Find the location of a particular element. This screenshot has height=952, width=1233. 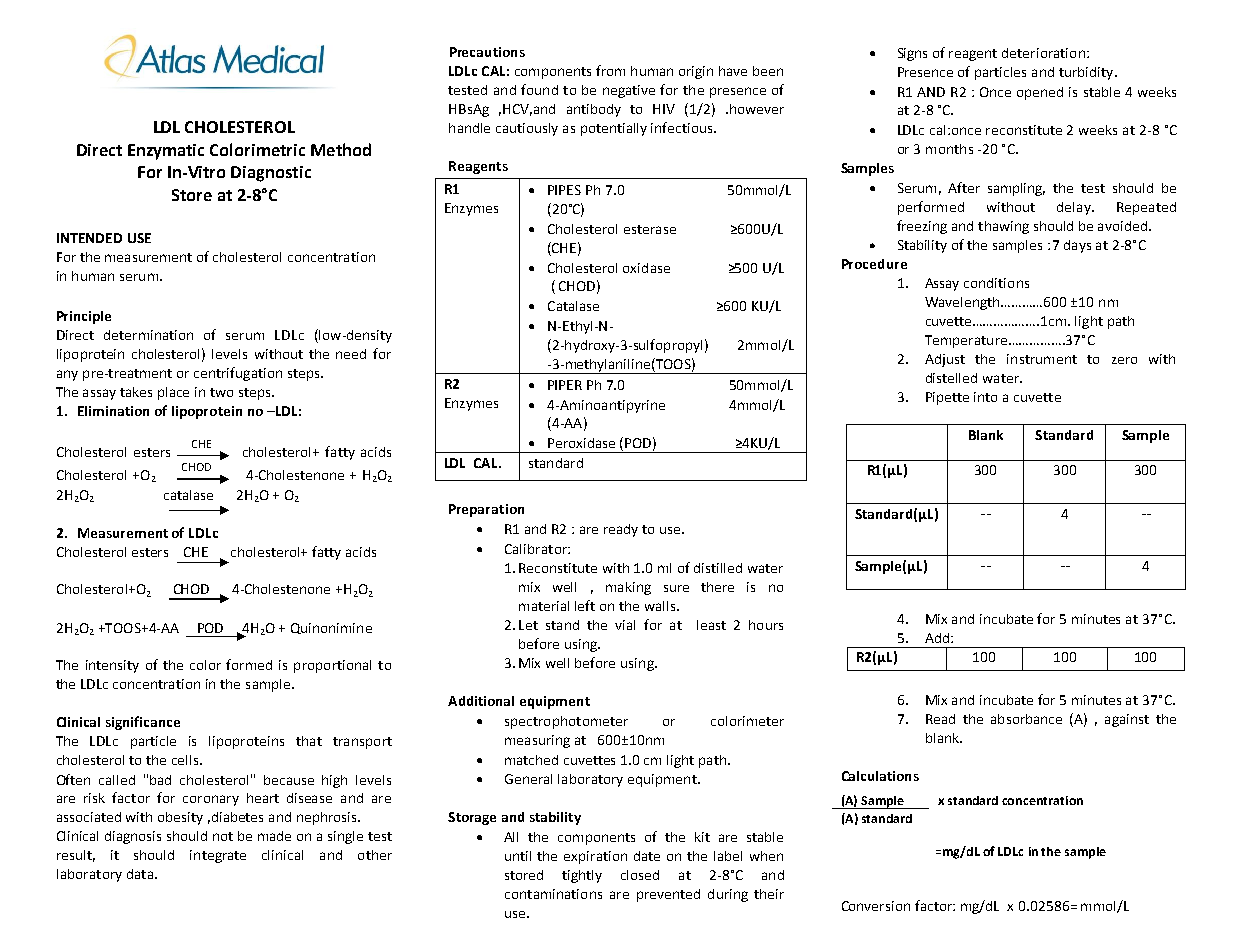

tightly is located at coordinates (582, 876).
